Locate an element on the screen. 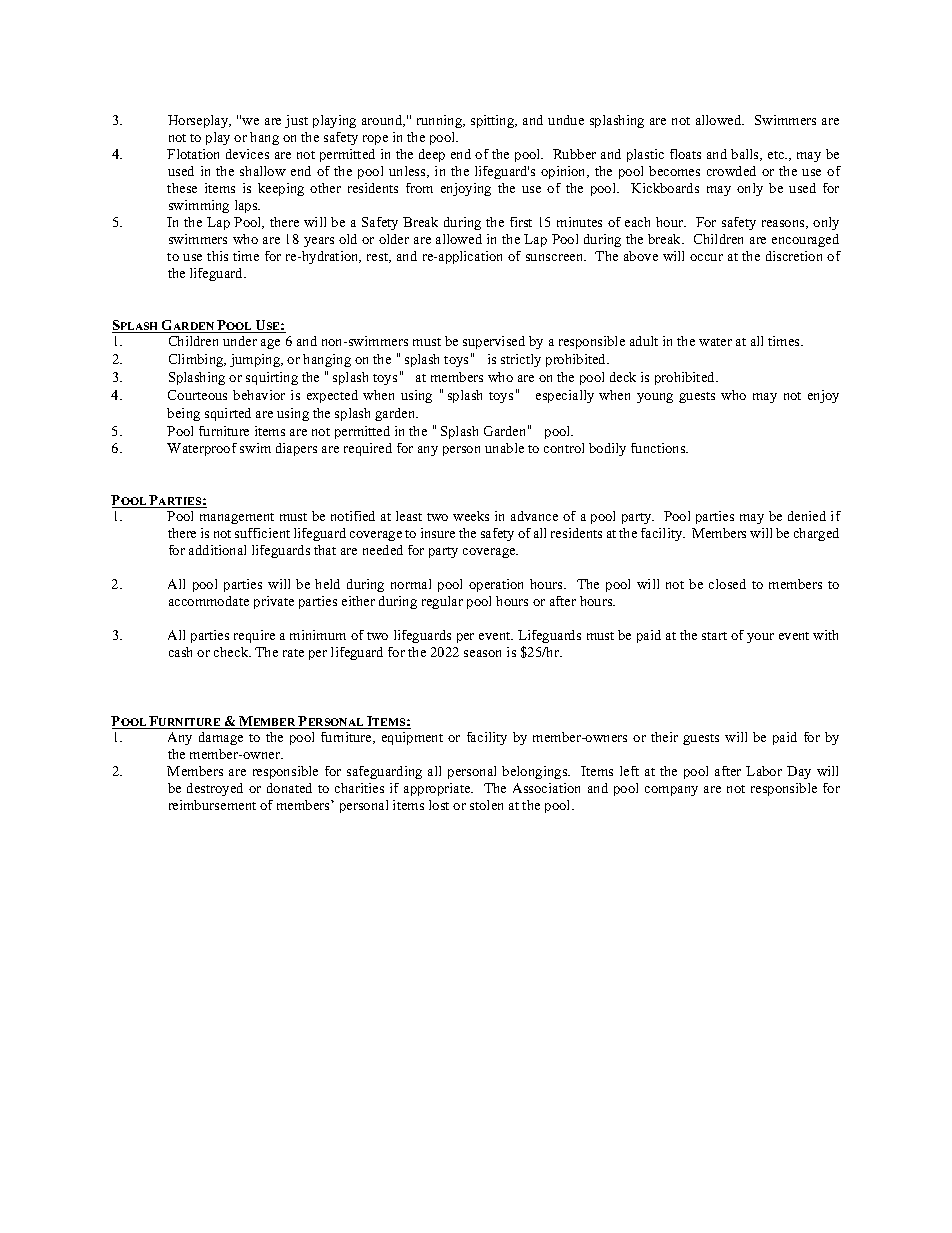 The height and width of the screenshot is (1233, 952). season is located at coordinates (482, 653).
